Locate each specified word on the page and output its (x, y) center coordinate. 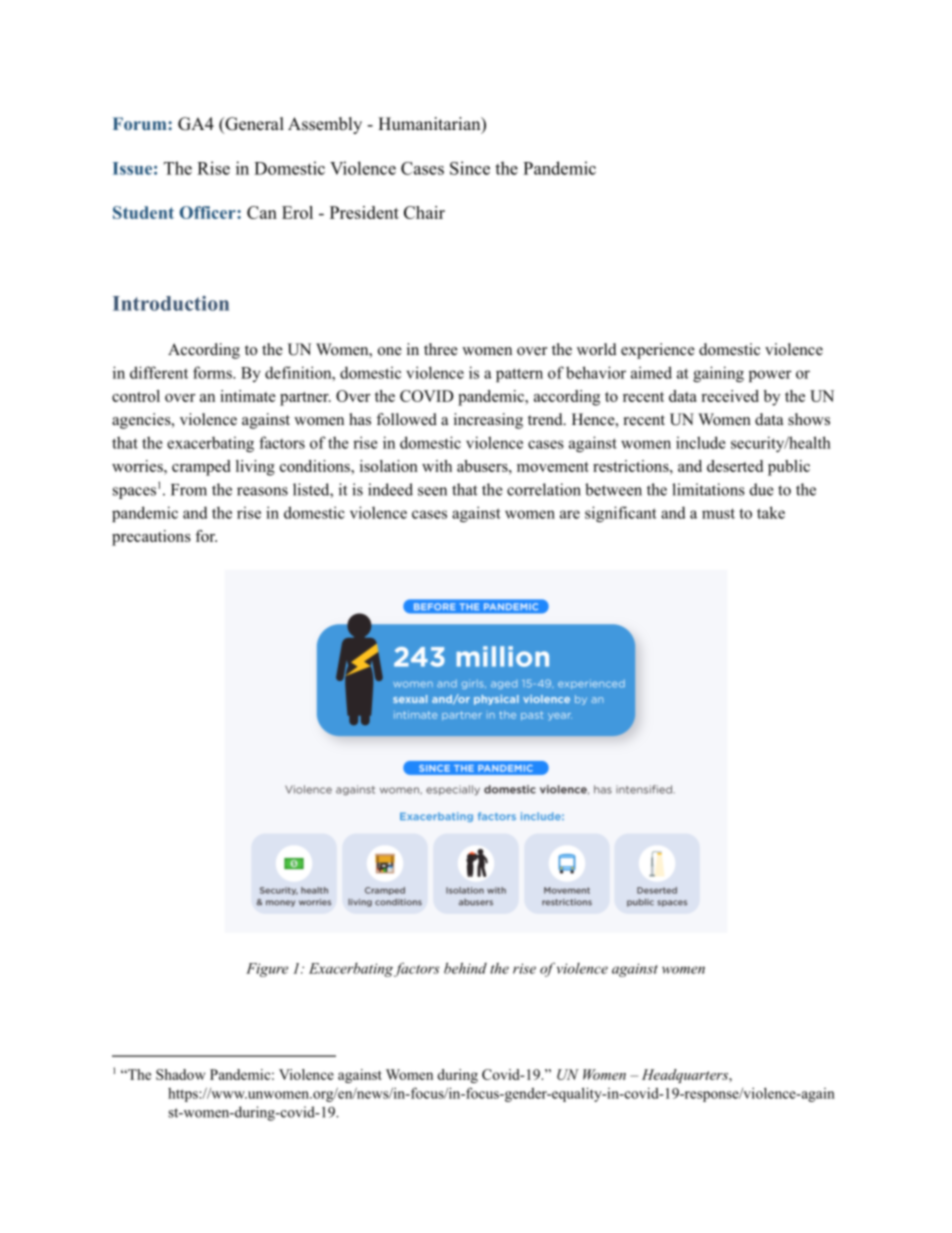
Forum (141, 123)
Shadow (180, 1074)
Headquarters (686, 1076)
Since (470, 168)
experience (658, 351)
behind (465, 968)
